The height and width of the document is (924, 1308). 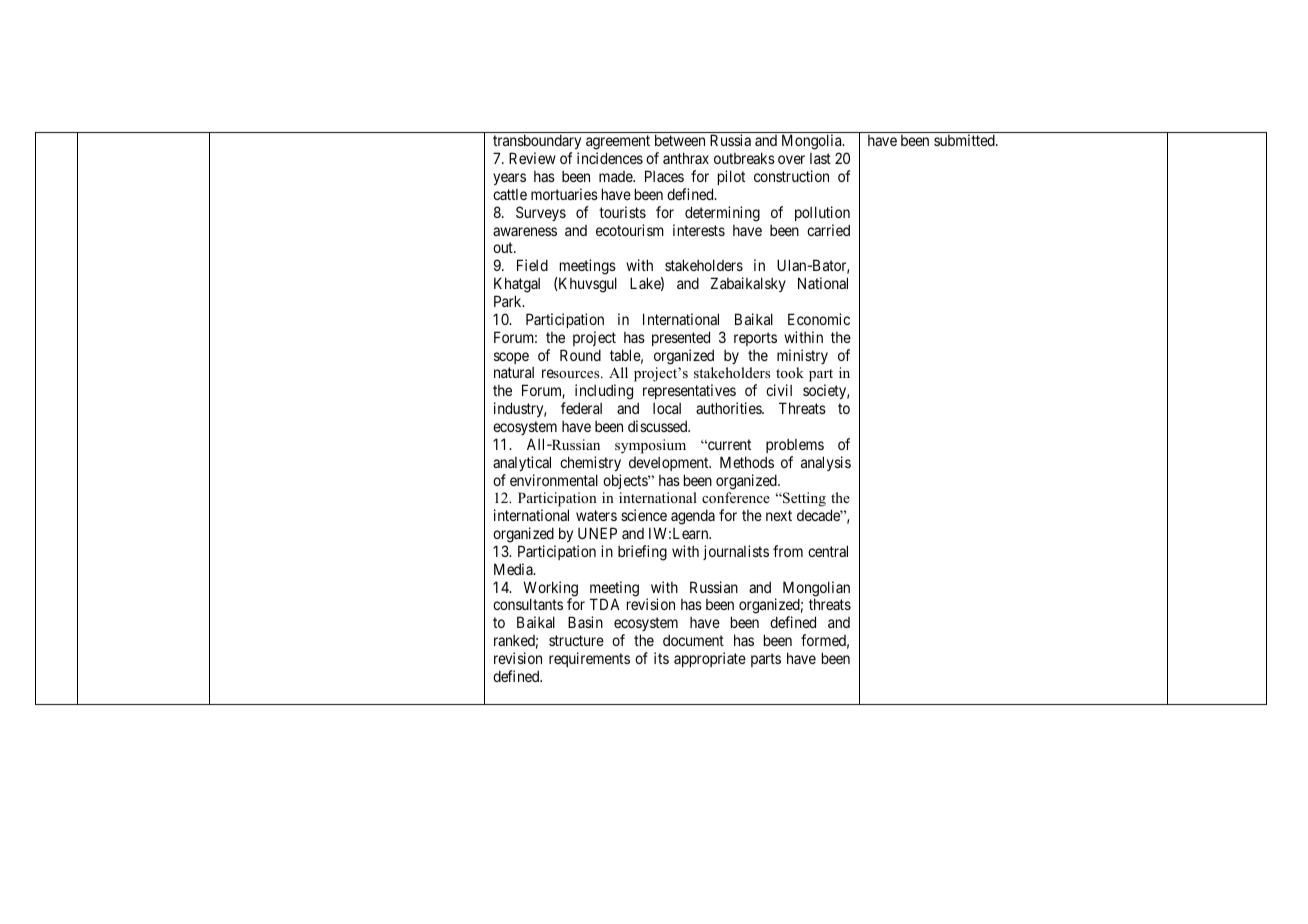 I want to click on Review, so click(x=532, y=158).
